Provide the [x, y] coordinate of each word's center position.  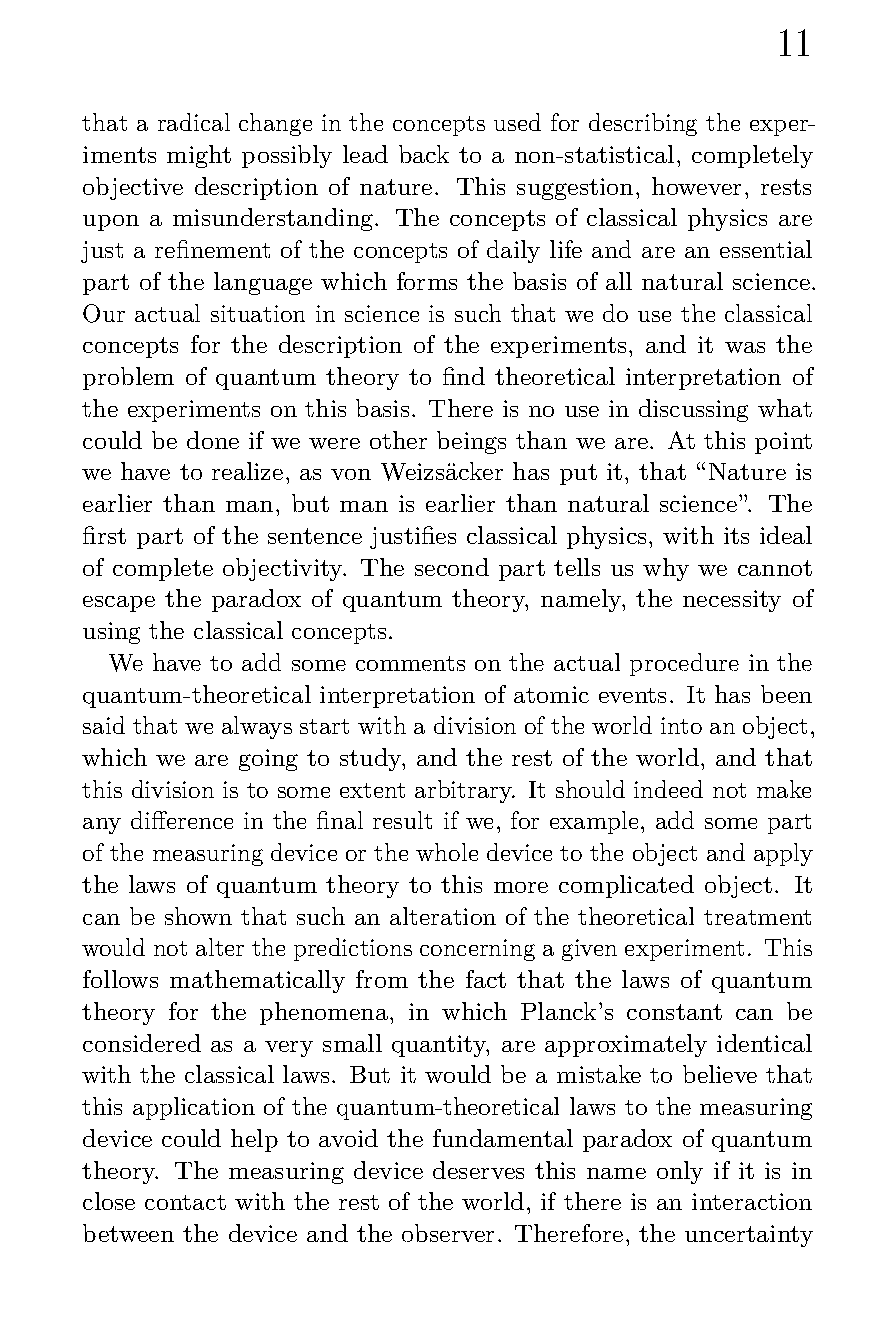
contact [185, 1202]
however [696, 186]
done [213, 440]
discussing [693, 410]
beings [471, 442]
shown [198, 916]
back [424, 154]
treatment [757, 917]
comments [410, 663]
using [111, 633]
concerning [477, 950]
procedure [684, 664]
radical [194, 122]
